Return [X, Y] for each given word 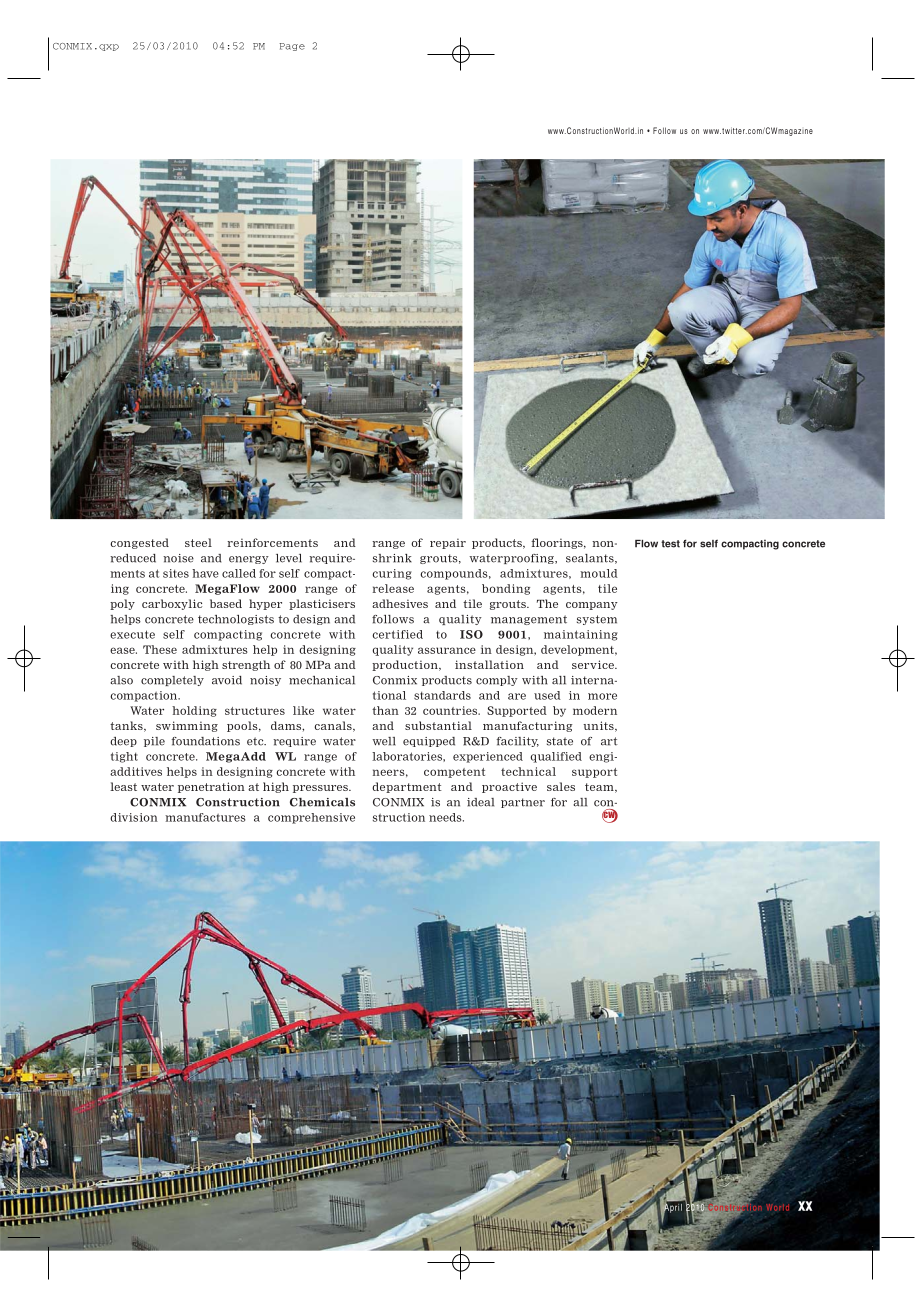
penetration [211, 787]
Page [292, 47]
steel [198, 542]
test [670, 544]
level [289, 558]
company [592, 606]
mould [599, 573]
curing [392, 574]
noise [178, 558]
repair [448, 543]
